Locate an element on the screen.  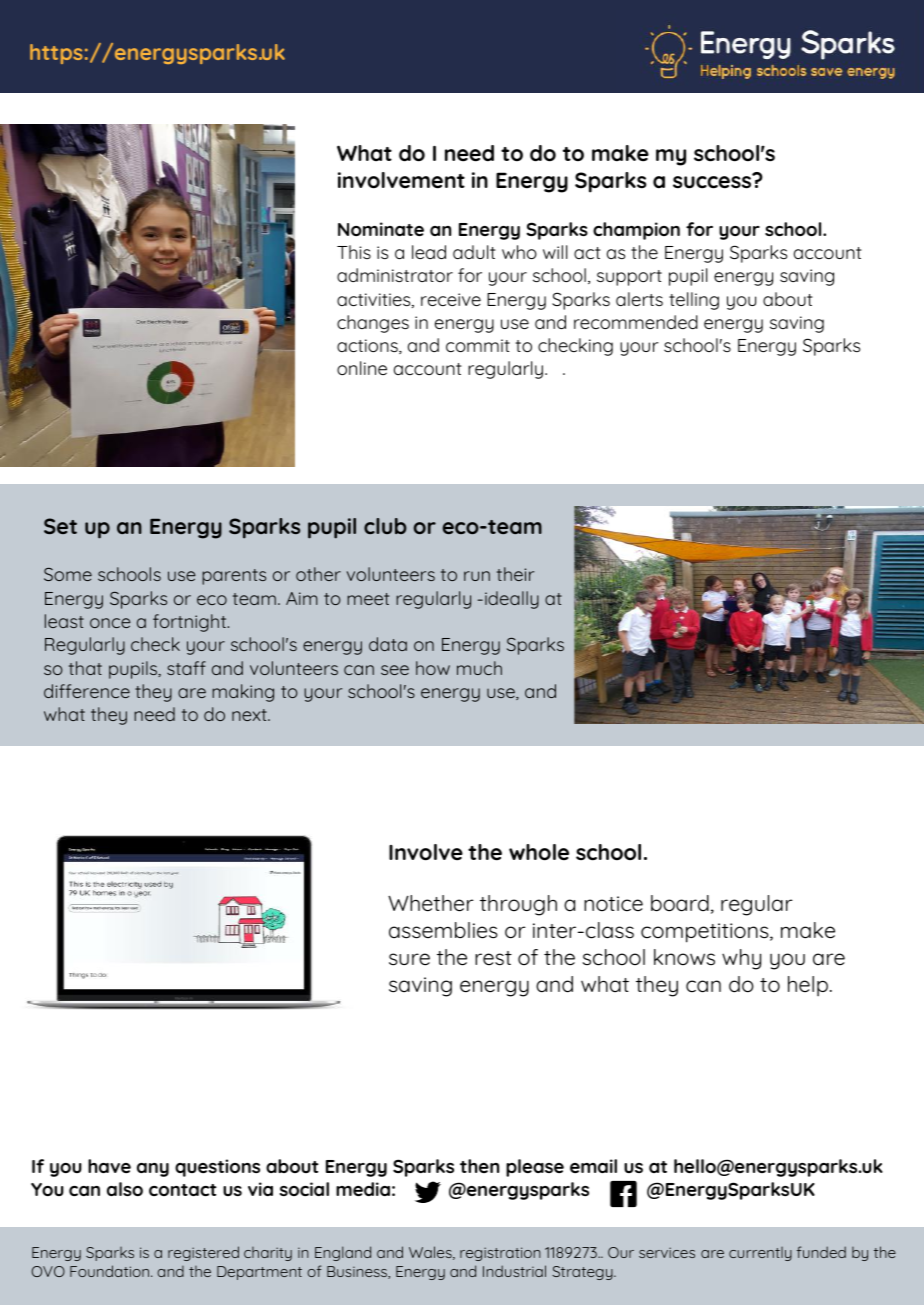
board is located at coordinates (680, 903).
